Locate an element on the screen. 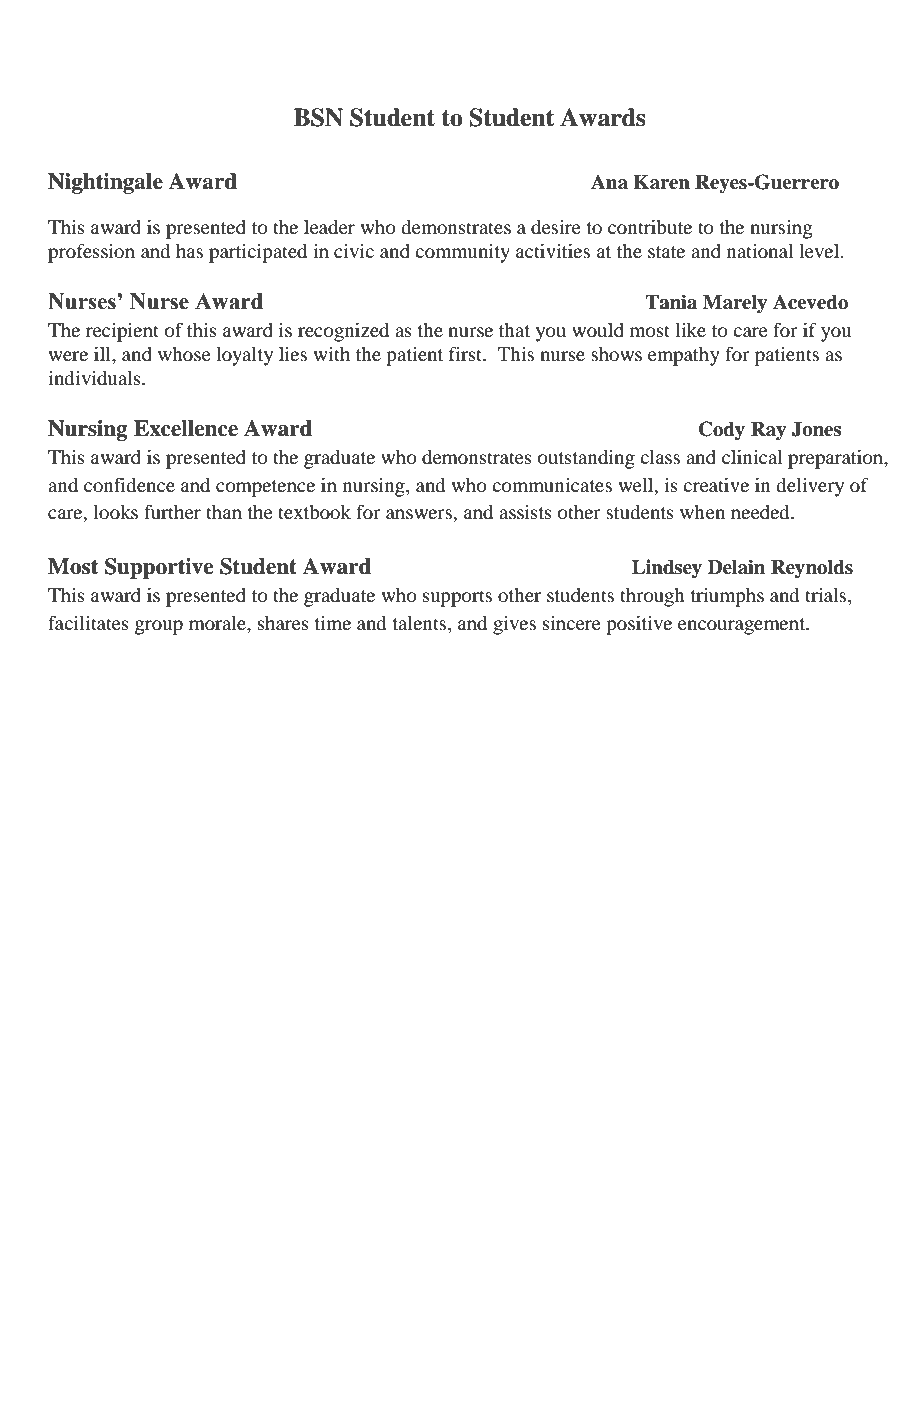  Nightingale is located at coordinates (105, 183).
